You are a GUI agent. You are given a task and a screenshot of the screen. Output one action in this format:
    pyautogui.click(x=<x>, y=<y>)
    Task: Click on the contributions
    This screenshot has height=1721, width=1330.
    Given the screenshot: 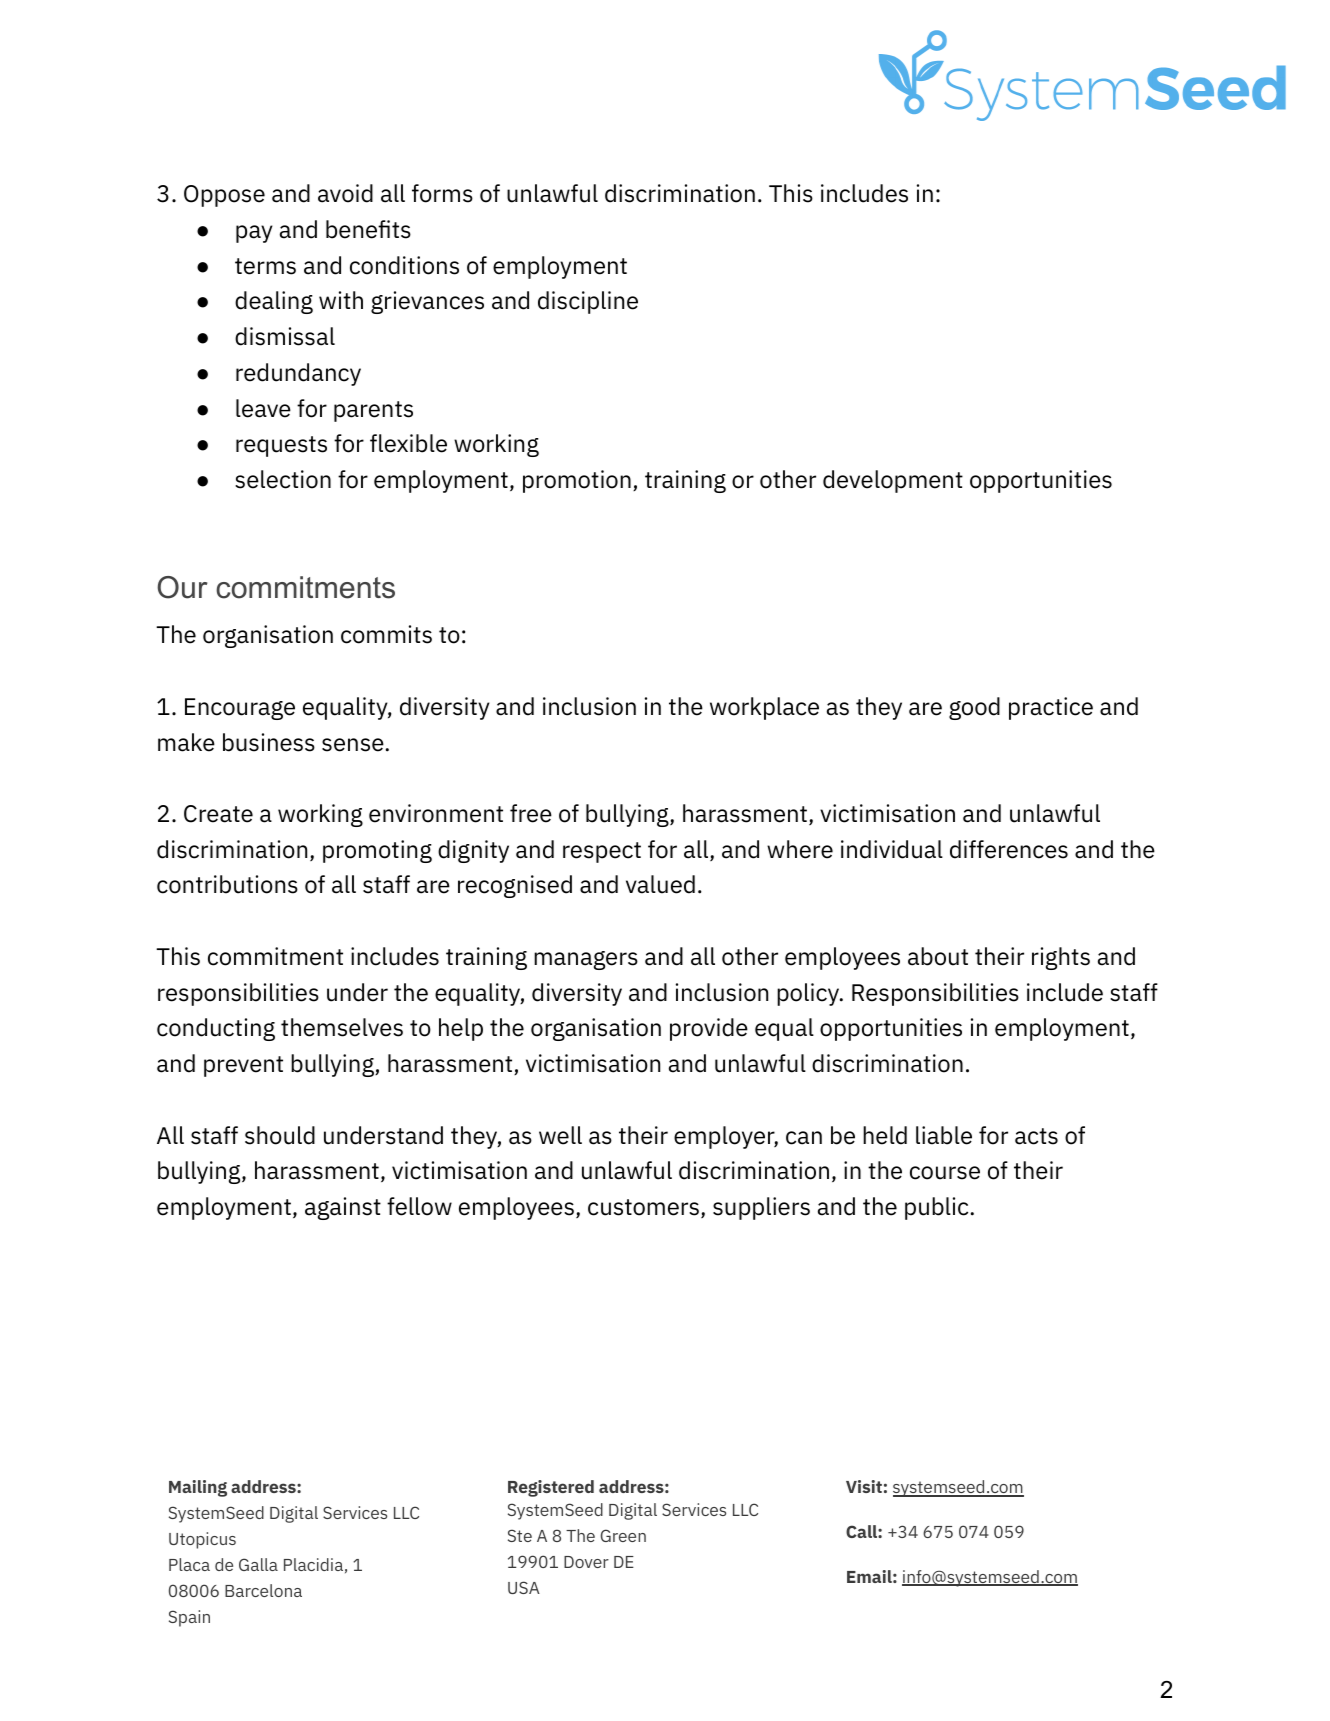 What is the action you would take?
    pyautogui.click(x=227, y=884)
